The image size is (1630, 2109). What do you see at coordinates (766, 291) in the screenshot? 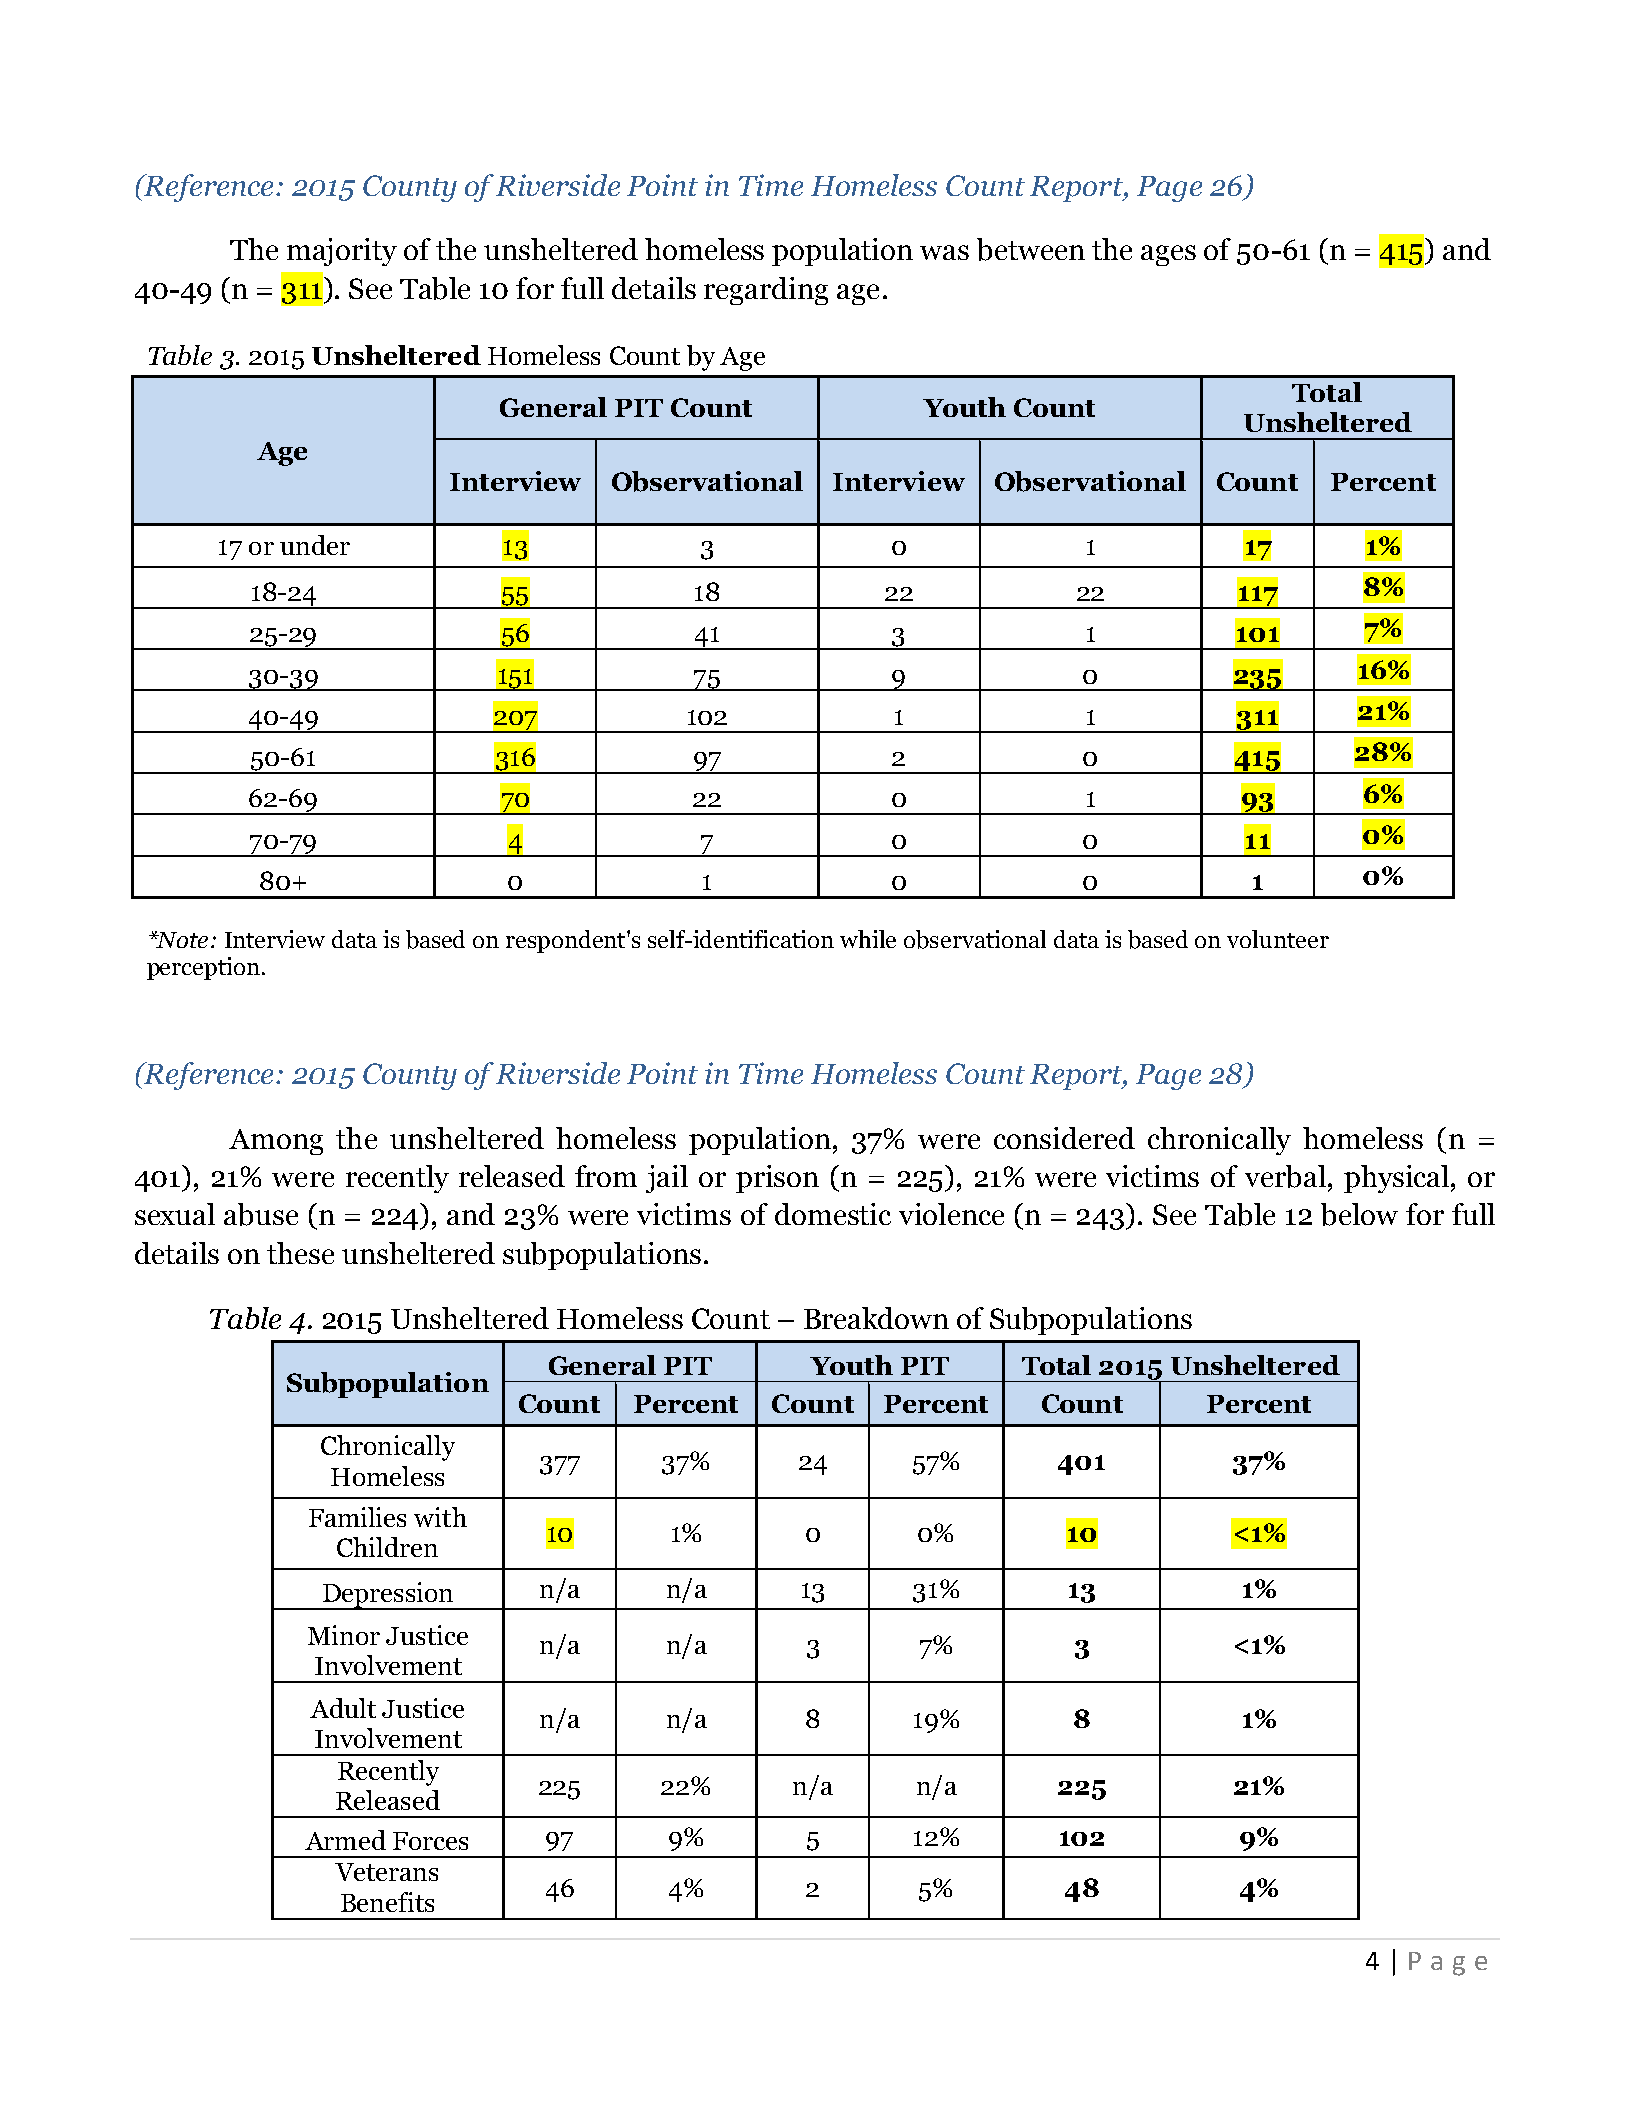
I see `regarding` at bounding box center [766, 291].
